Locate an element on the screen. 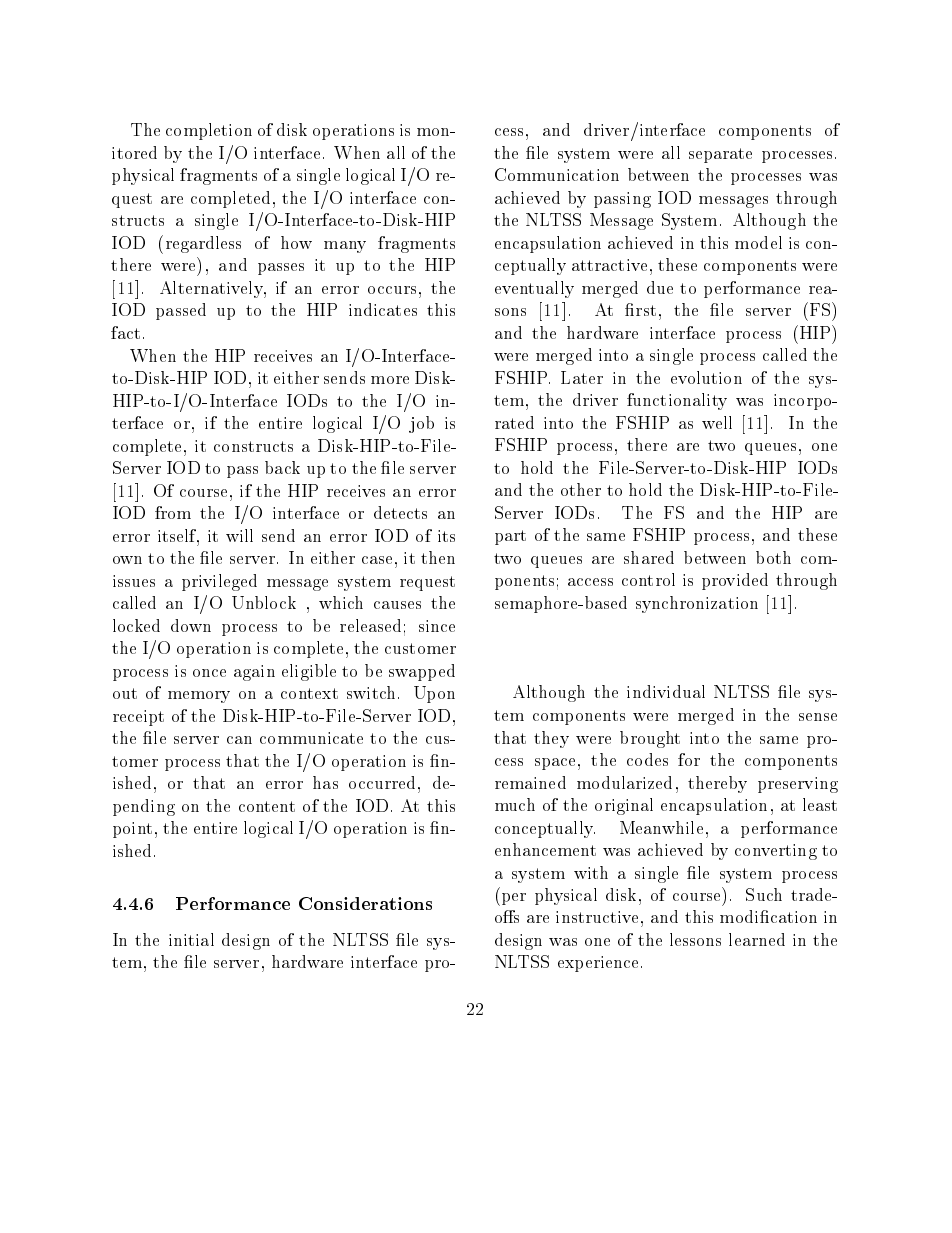 The width and height of the screenshot is (952, 1233). both is located at coordinates (773, 557).
